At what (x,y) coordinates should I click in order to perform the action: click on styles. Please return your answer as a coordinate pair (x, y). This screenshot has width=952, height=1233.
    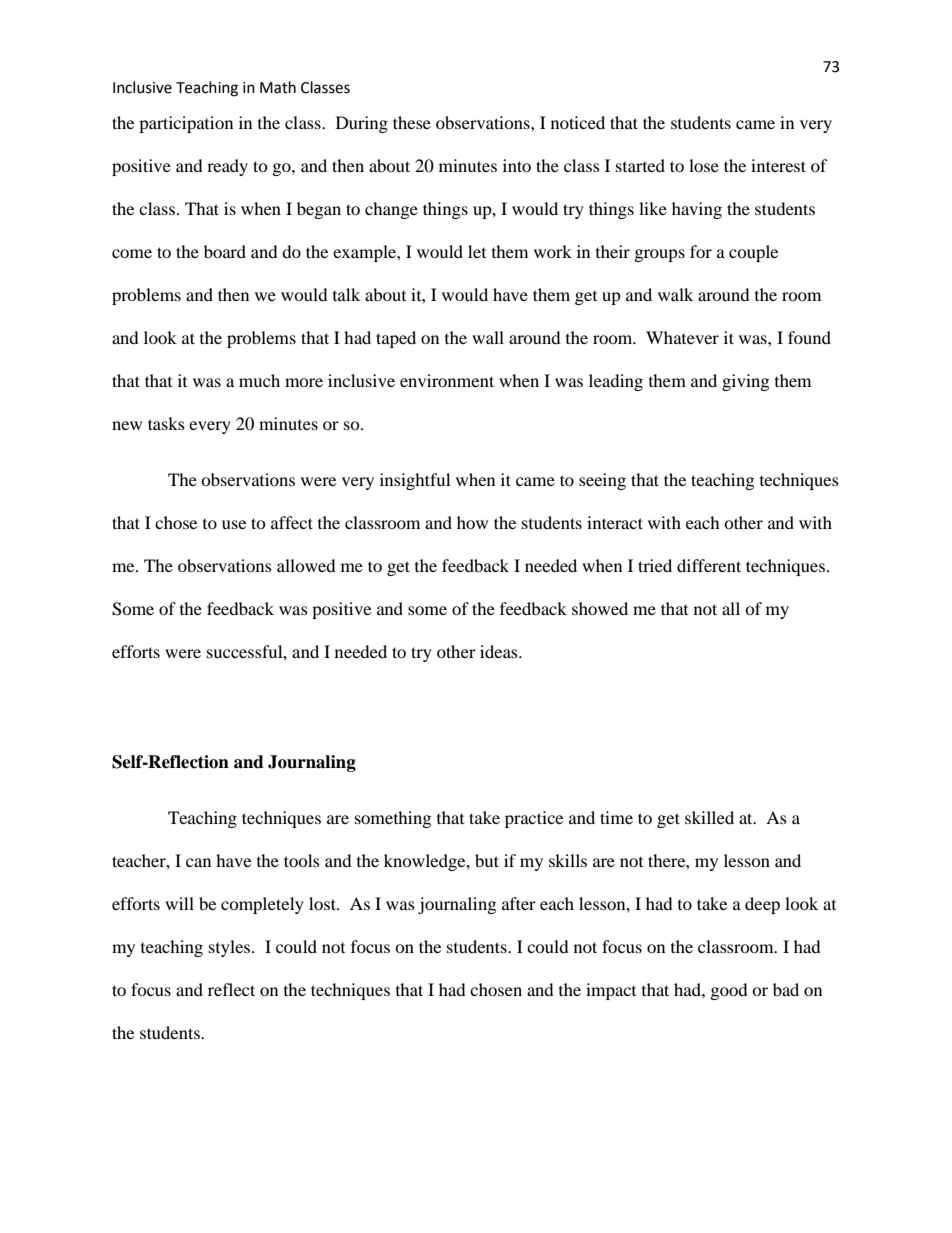
    Looking at the image, I should click on (231, 948).
